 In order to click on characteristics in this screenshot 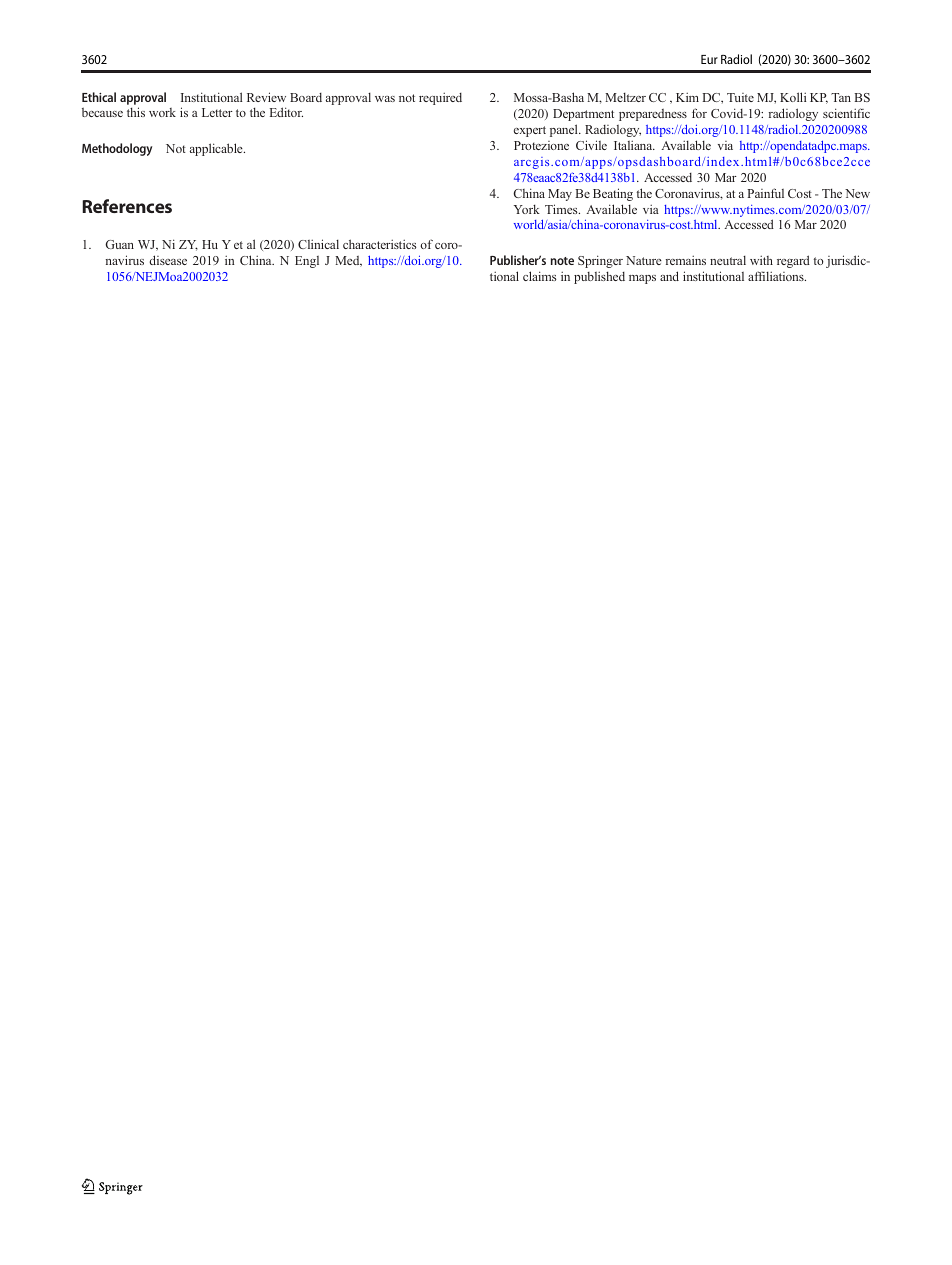, I will do `click(380, 244)`.
